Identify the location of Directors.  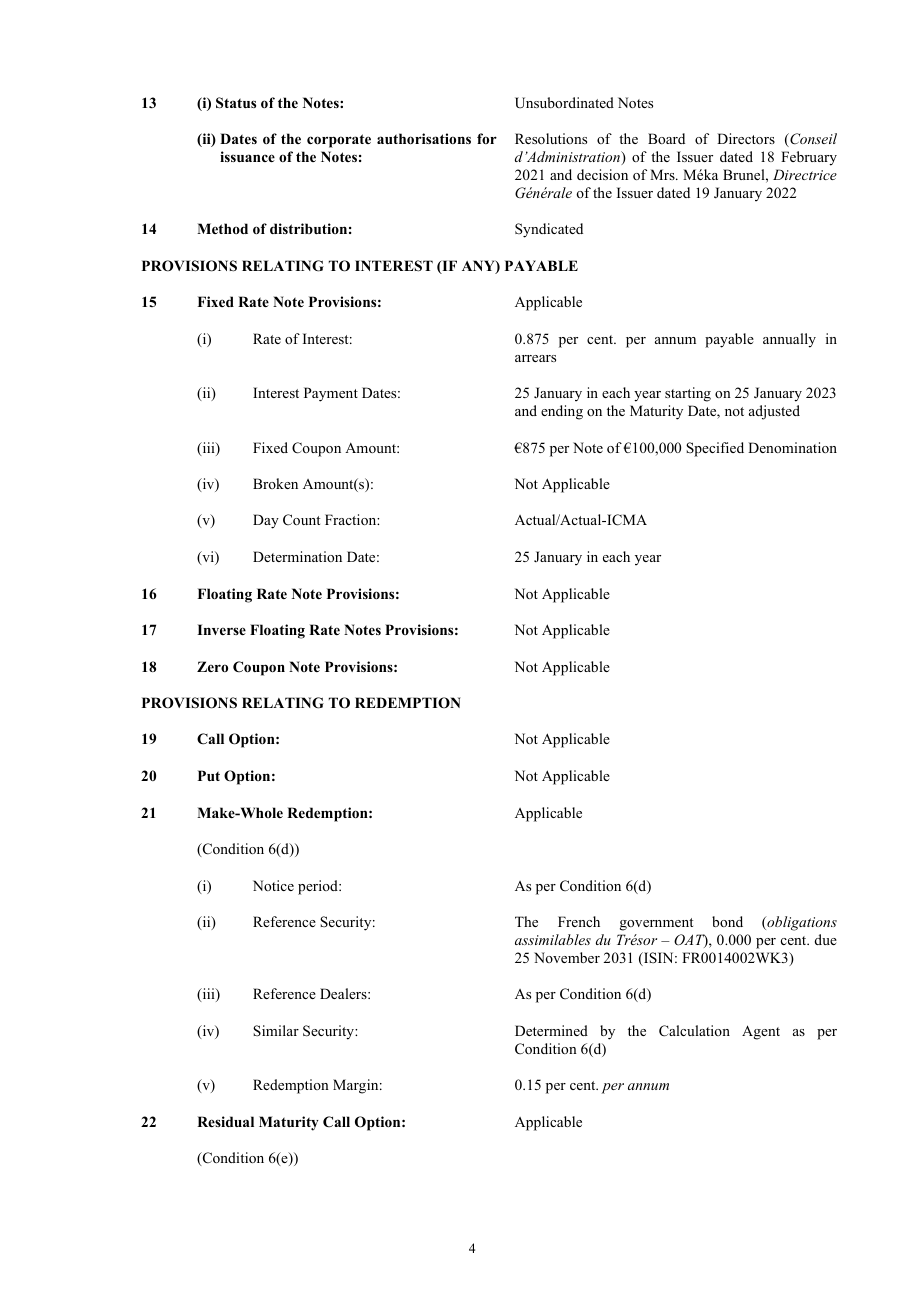
(746, 138).
